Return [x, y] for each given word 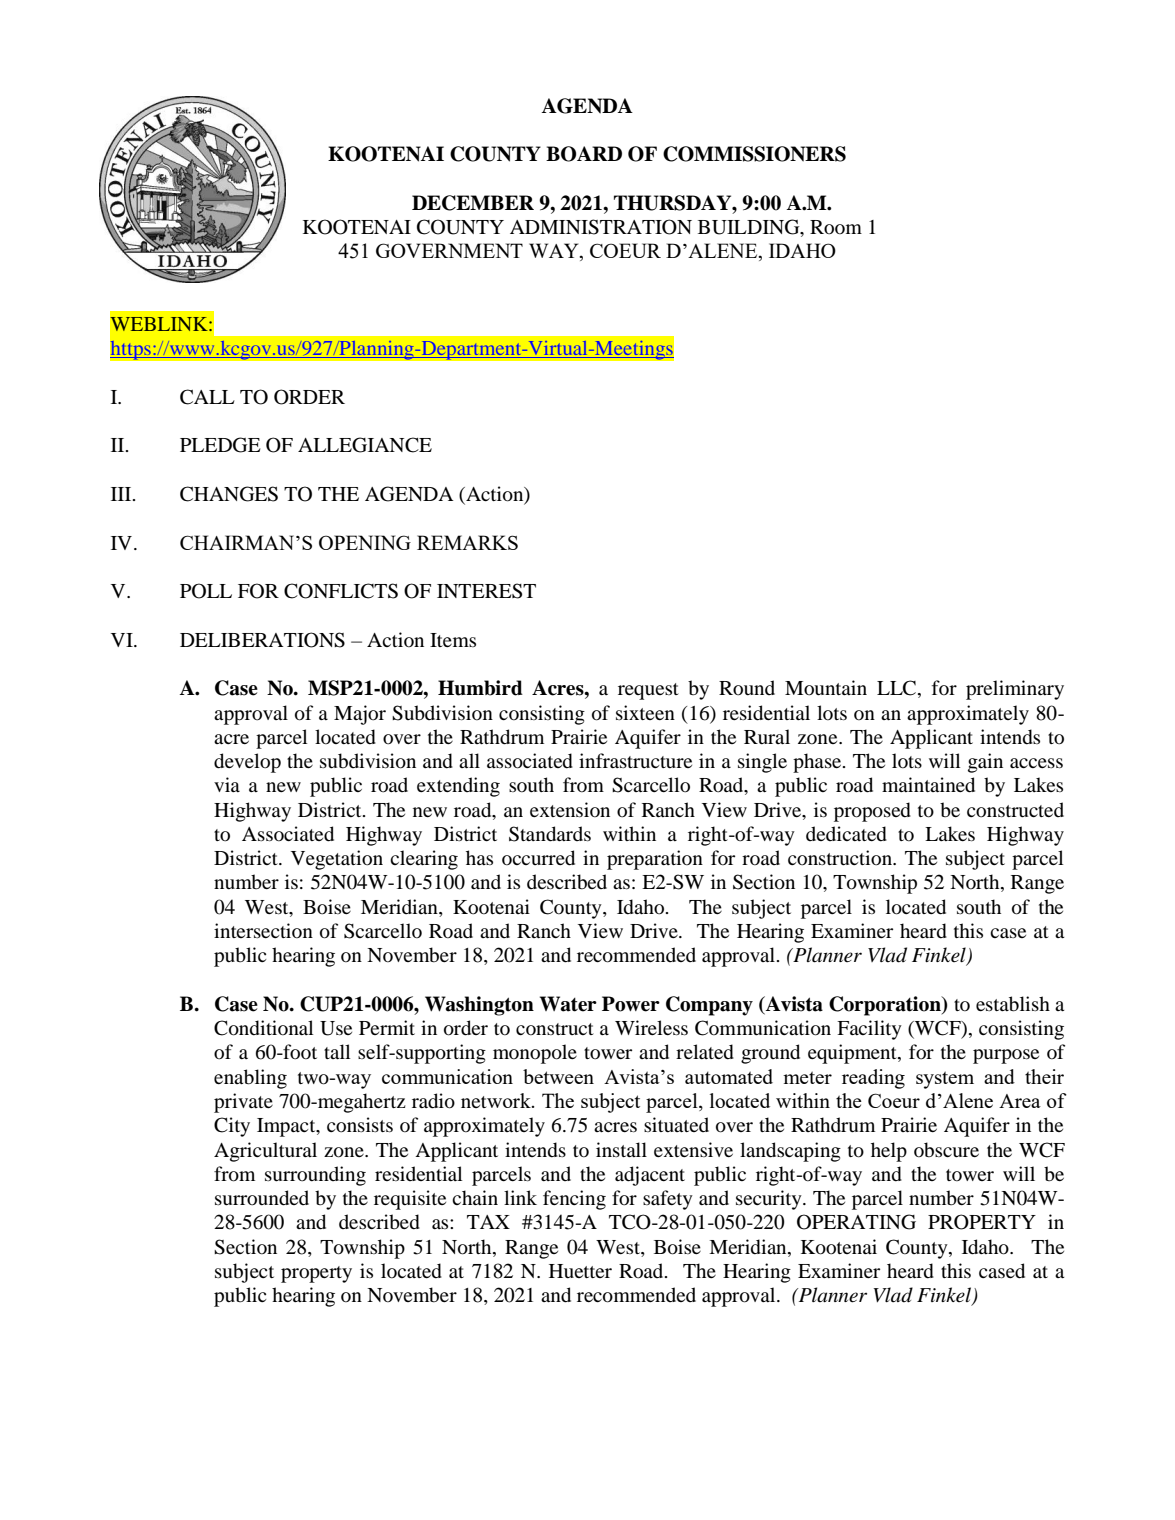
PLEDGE [220, 445]
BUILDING [750, 228]
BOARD [584, 154]
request [648, 691]
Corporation [886, 1006]
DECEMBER [473, 203]
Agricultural [265, 1152]
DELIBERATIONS [262, 640]
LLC [898, 689]
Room [836, 227]
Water [568, 1004]
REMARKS [467, 542]
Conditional [263, 1028]
